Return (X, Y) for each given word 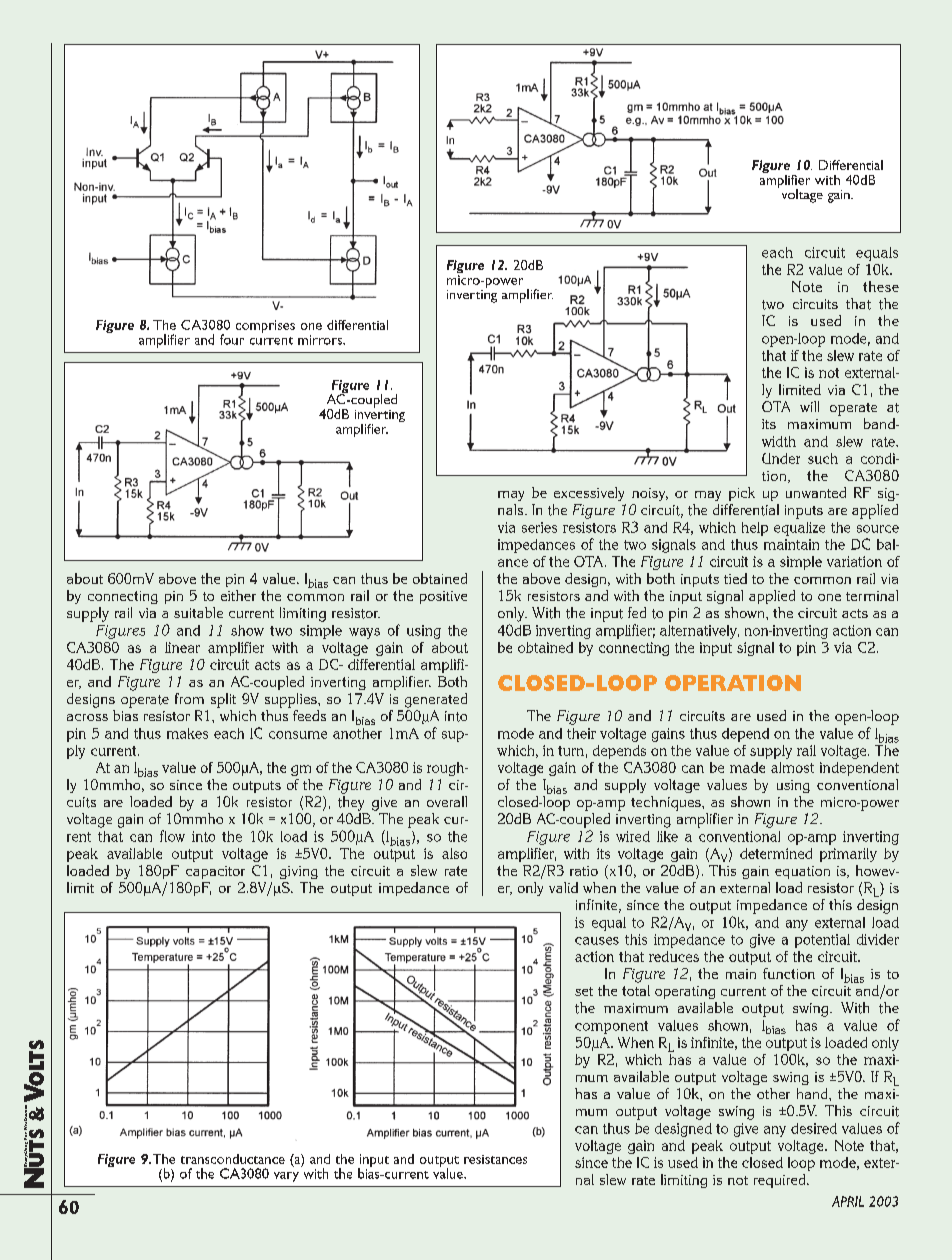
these (881, 286)
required (781, 1181)
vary (286, 1177)
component (611, 1027)
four (232, 339)
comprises (265, 326)
